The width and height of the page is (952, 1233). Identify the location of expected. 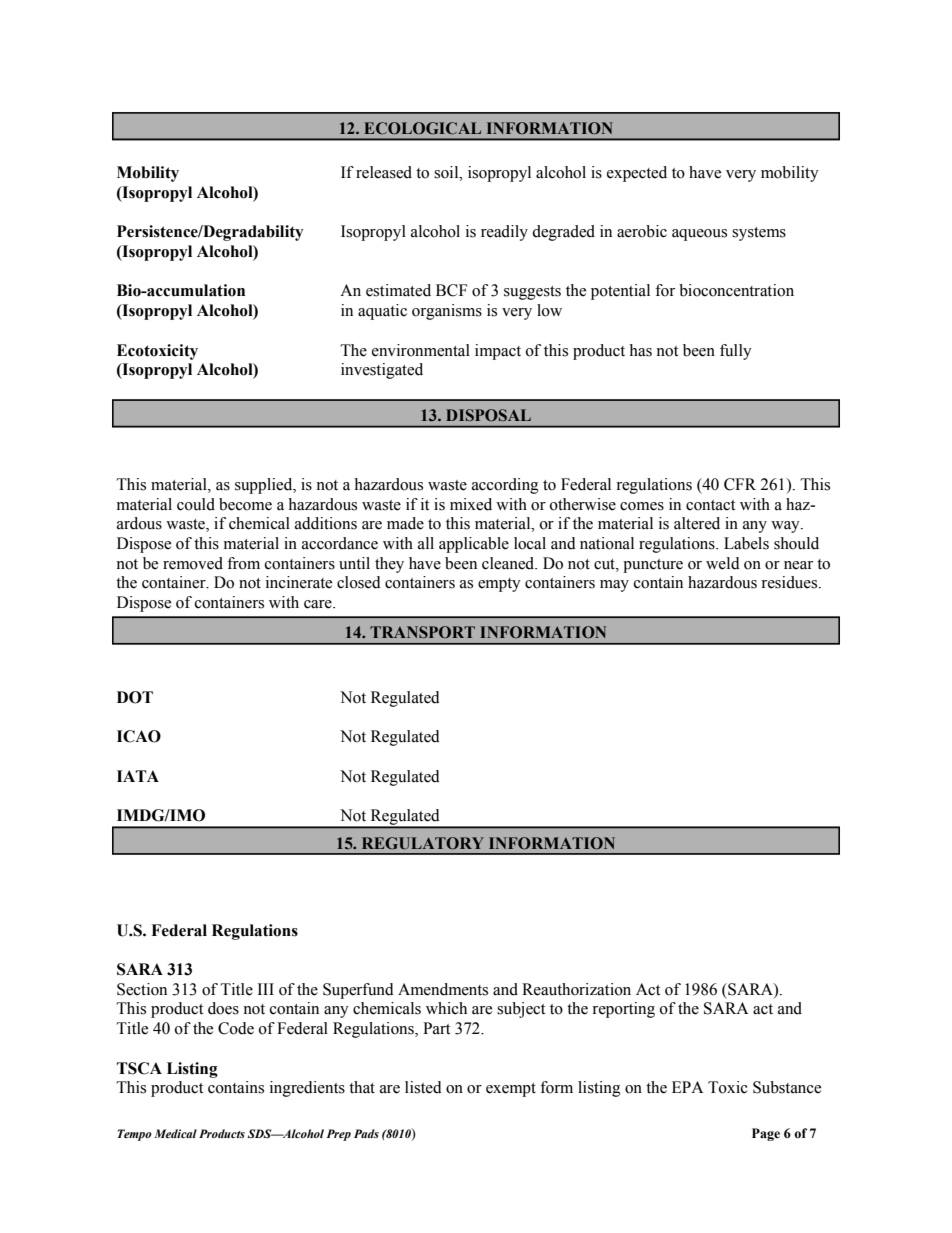
(637, 174).
